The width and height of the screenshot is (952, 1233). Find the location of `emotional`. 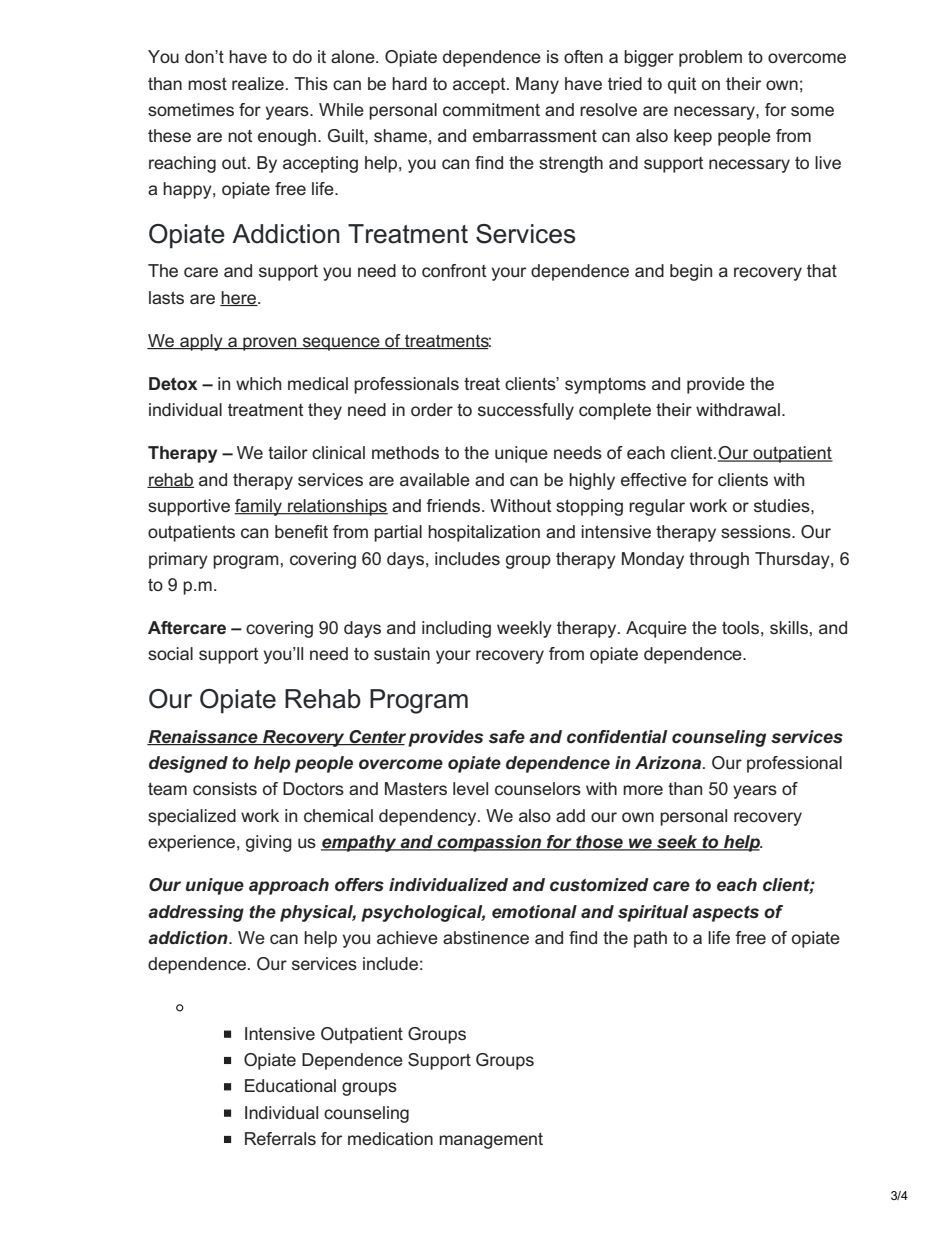

emotional is located at coordinates (534, 911).
